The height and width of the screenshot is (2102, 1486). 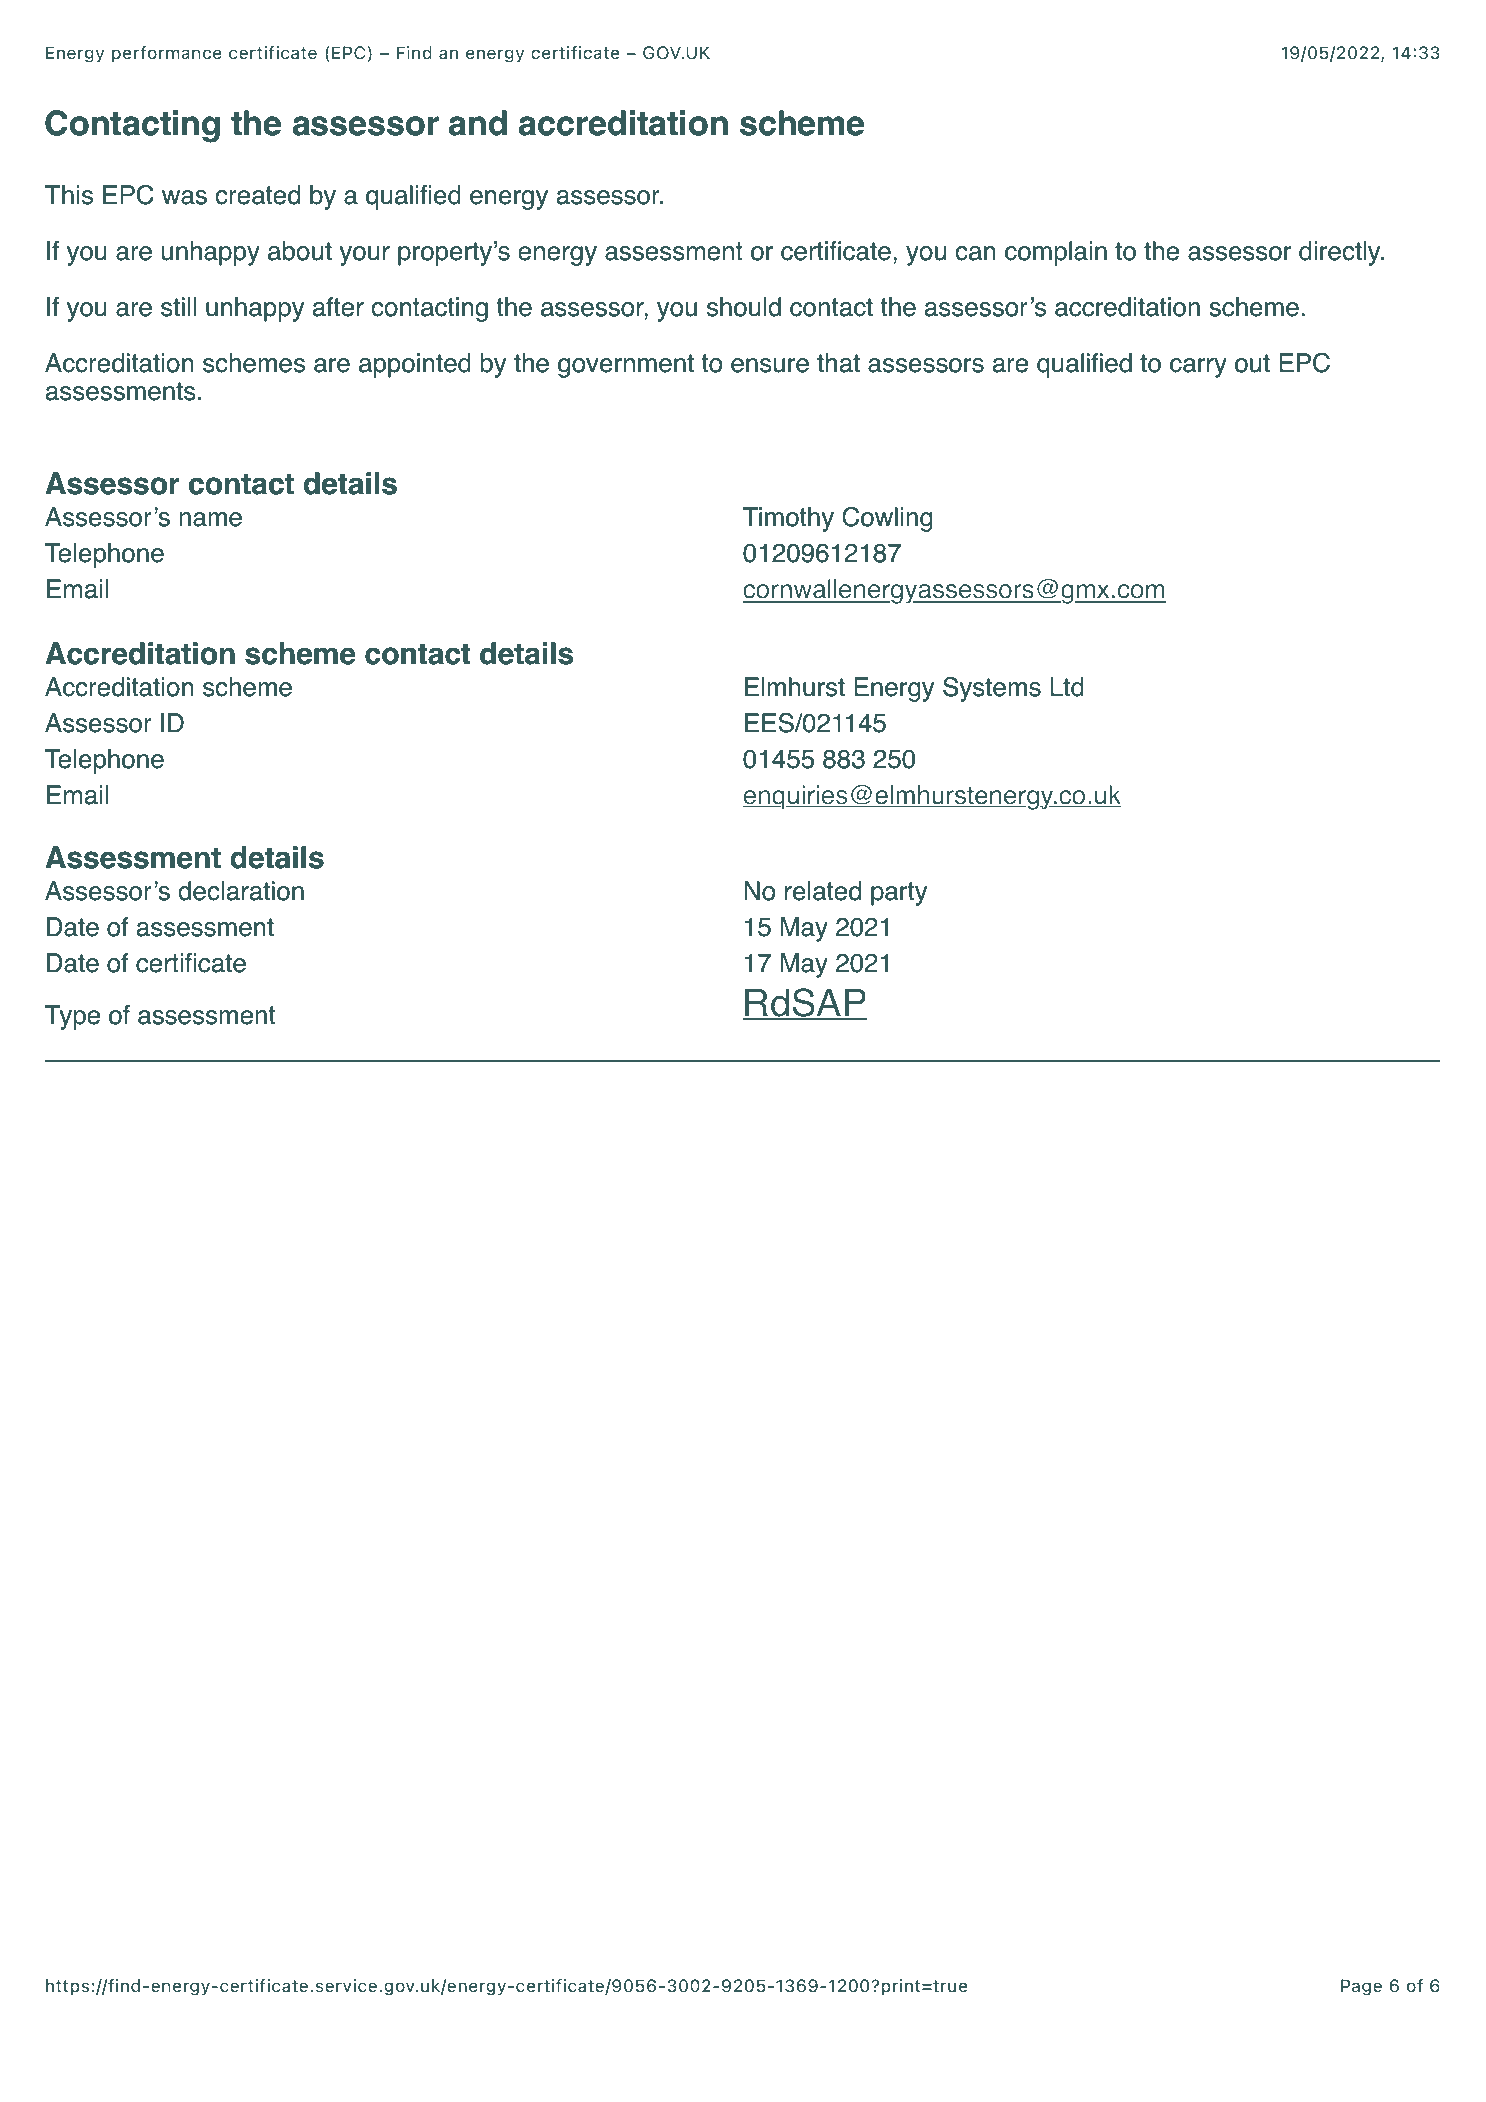 What do you see at coordinates (478, 123) in the screenshot?
I see `and` at bounding box center [478, 123].
